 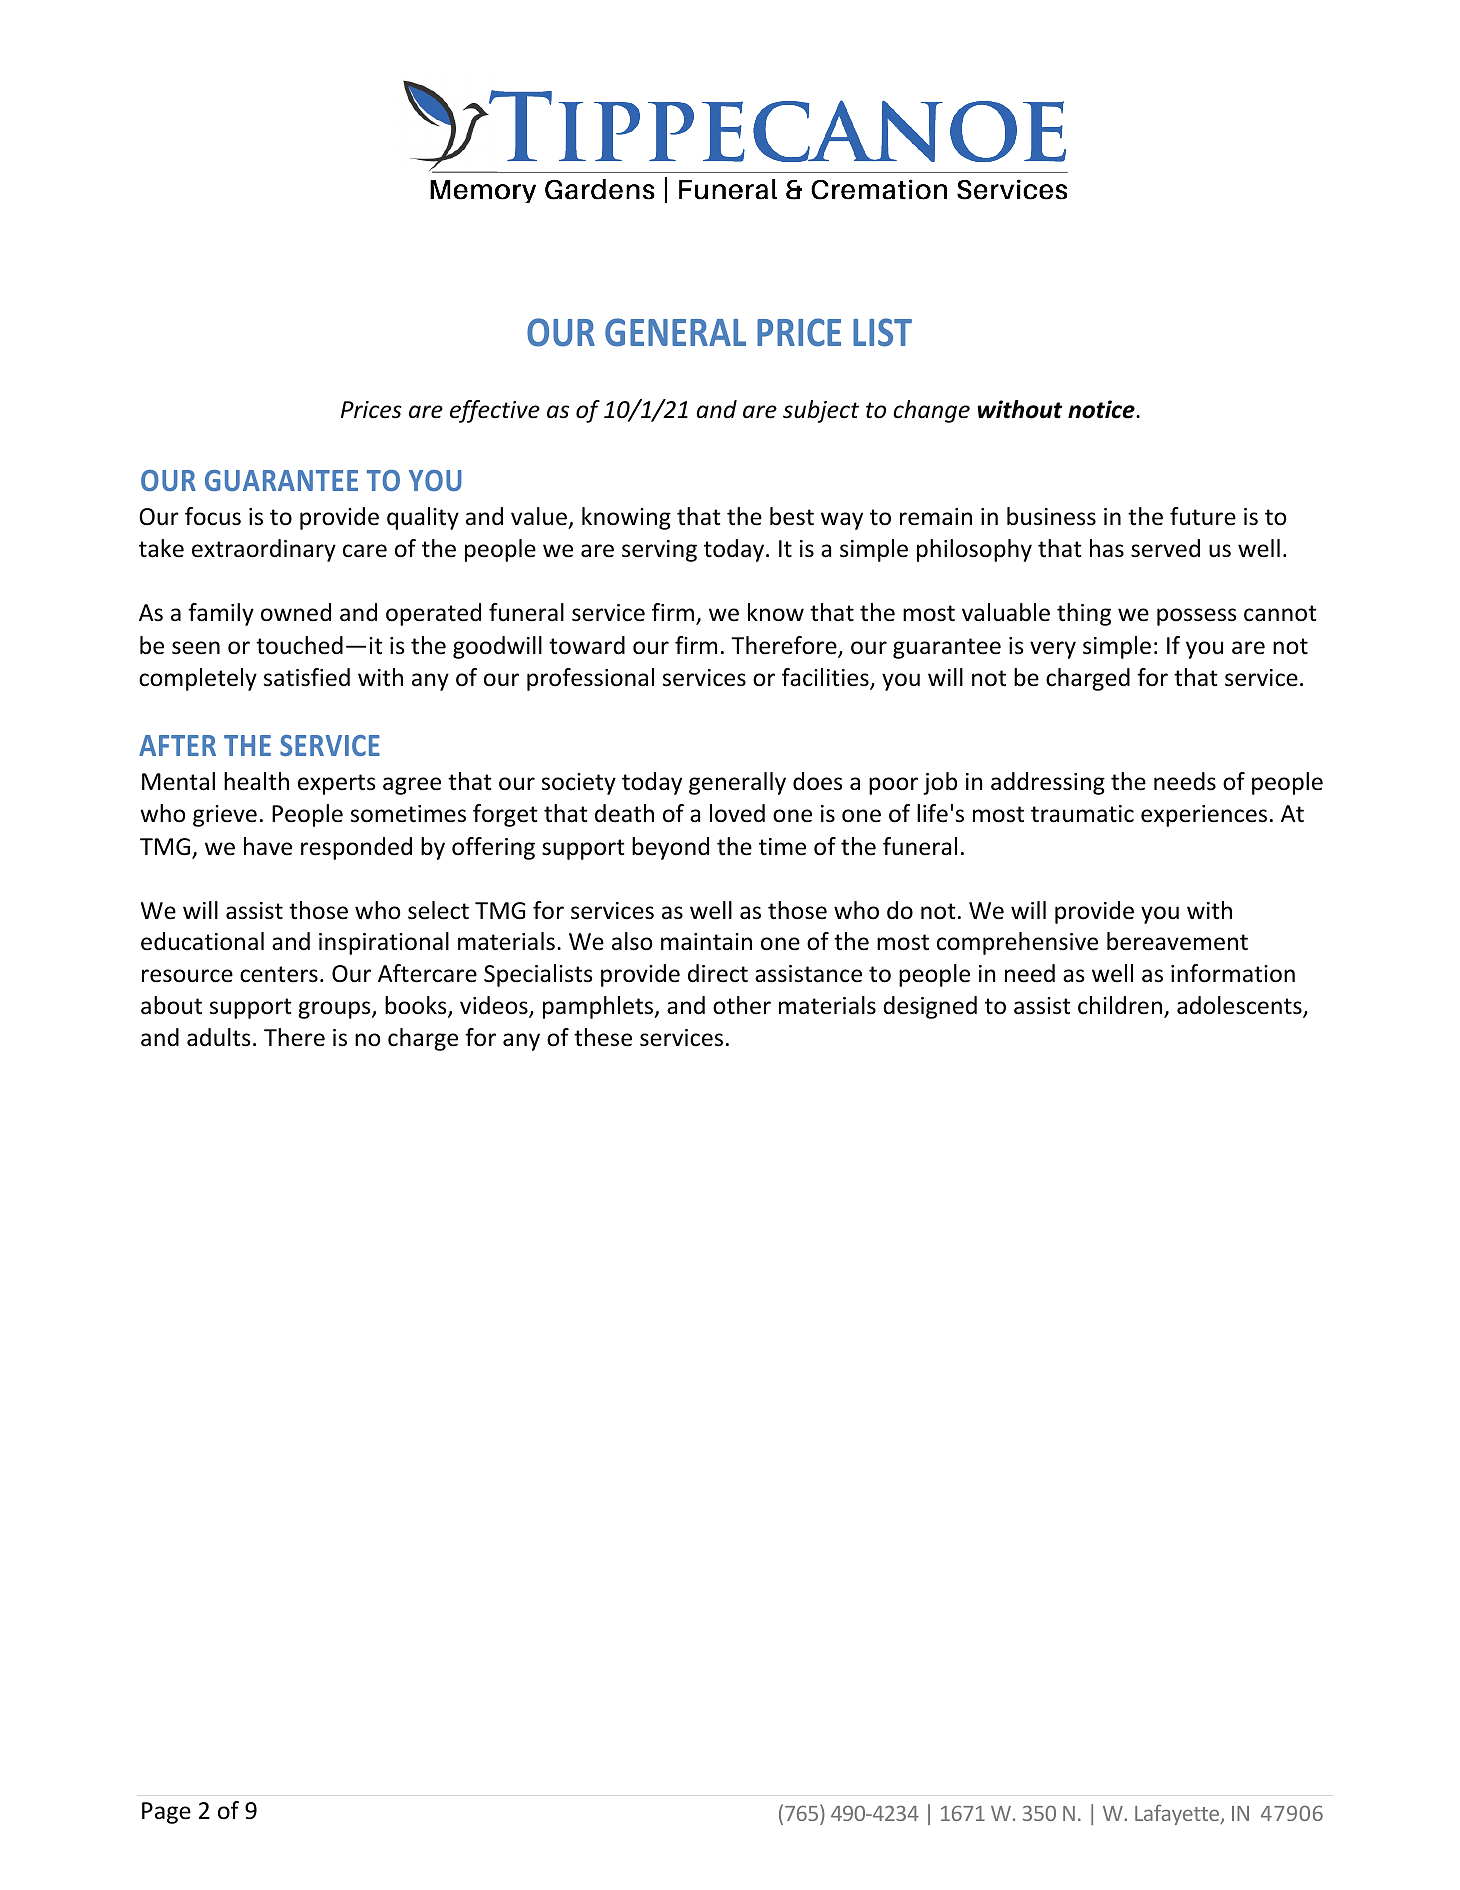 What do you see at coordinates (1178, 1814) in the screenshot?
I see `Lafayette` at bounding box center [1178, 1814].
